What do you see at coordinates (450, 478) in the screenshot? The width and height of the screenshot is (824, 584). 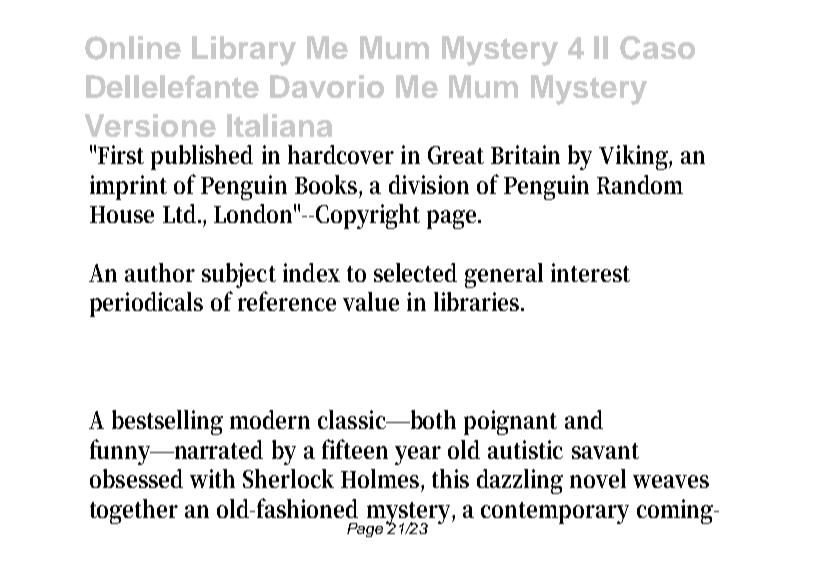 I see `this` at bounding box center [450, 478].
